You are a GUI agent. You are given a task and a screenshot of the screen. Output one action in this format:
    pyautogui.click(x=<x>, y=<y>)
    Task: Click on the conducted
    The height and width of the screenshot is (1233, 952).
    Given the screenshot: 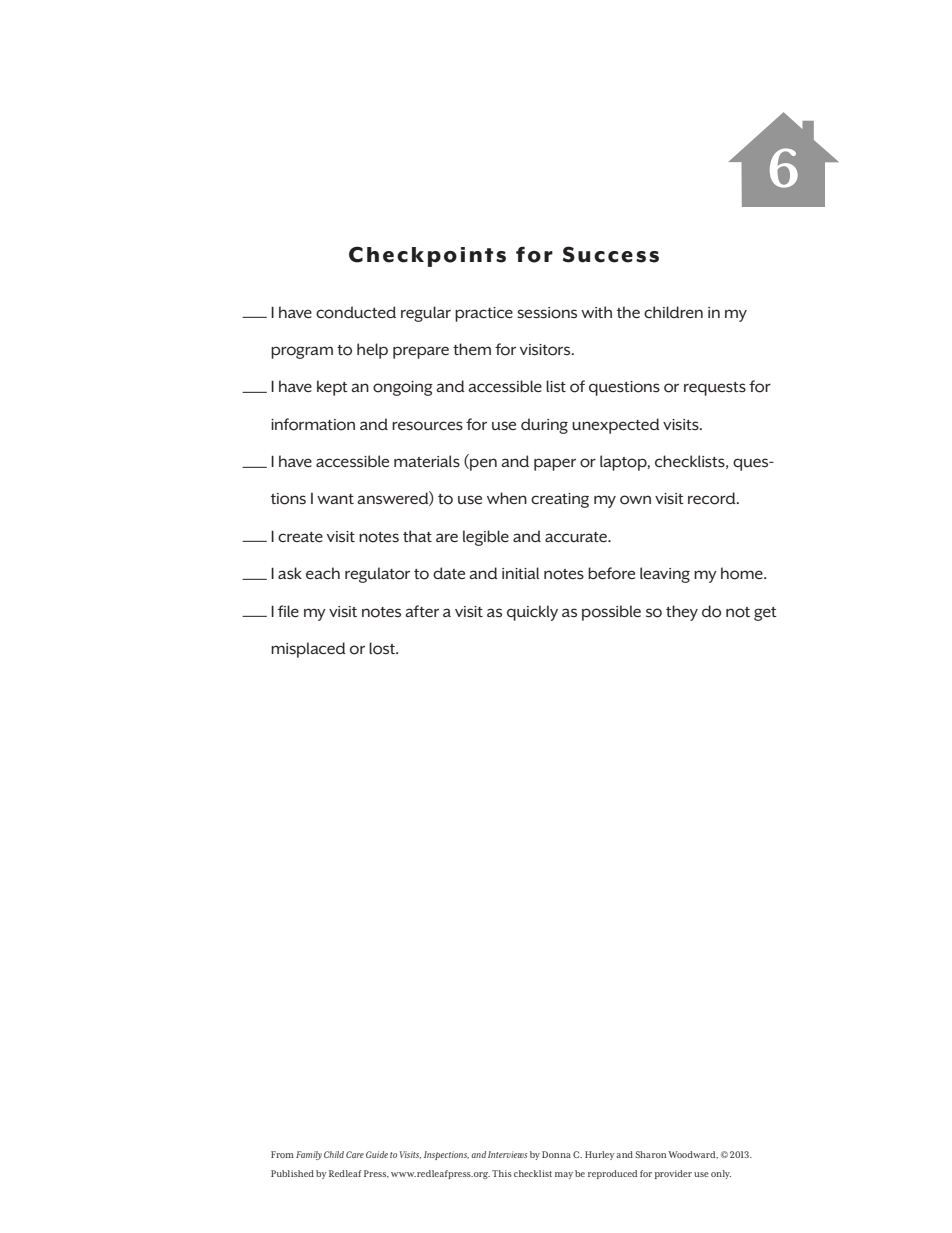 What is the action you would take?
    pyautogui.click(x=356, y=312)
